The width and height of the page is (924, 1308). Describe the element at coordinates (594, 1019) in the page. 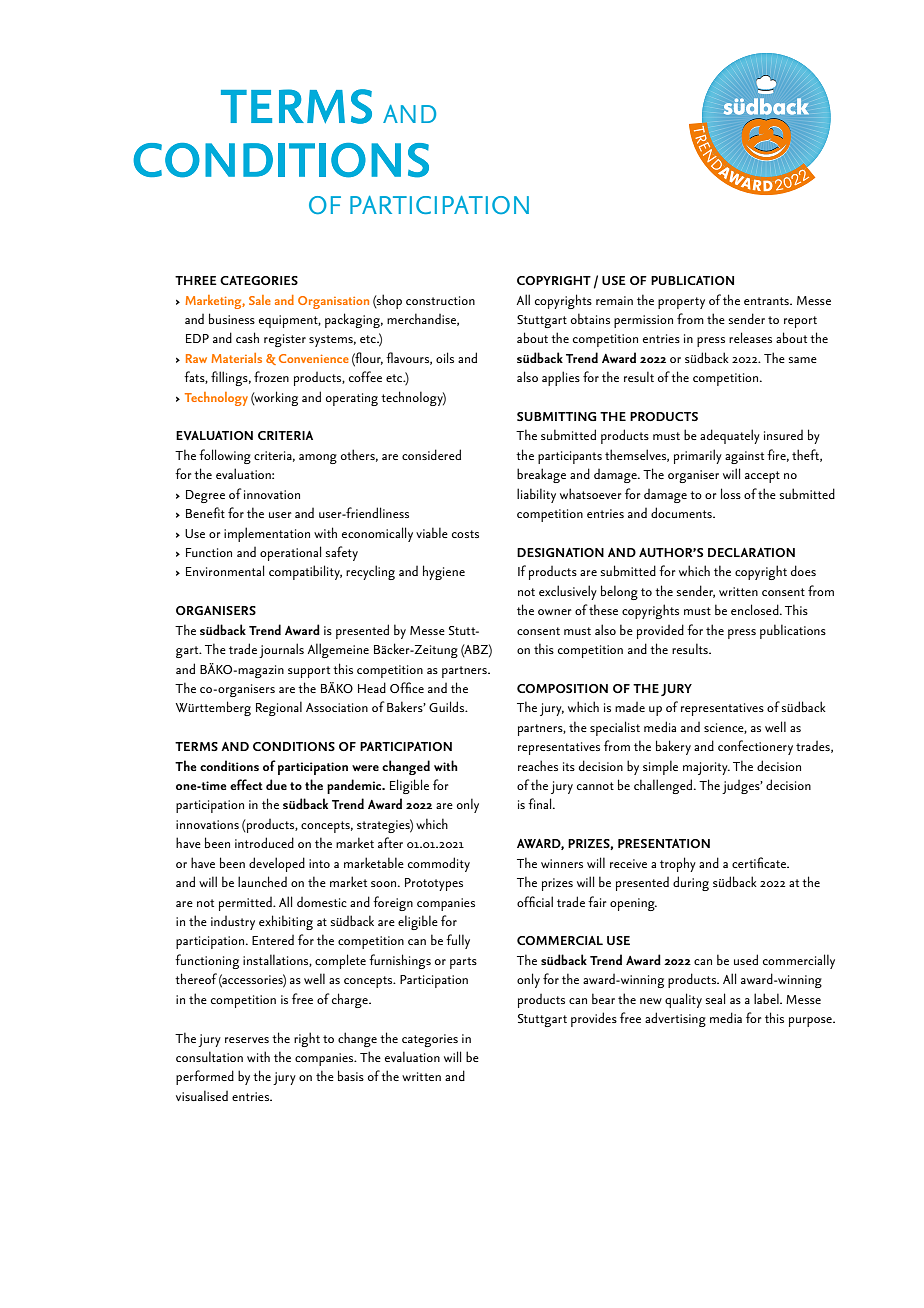

I see `provides` at that location.
